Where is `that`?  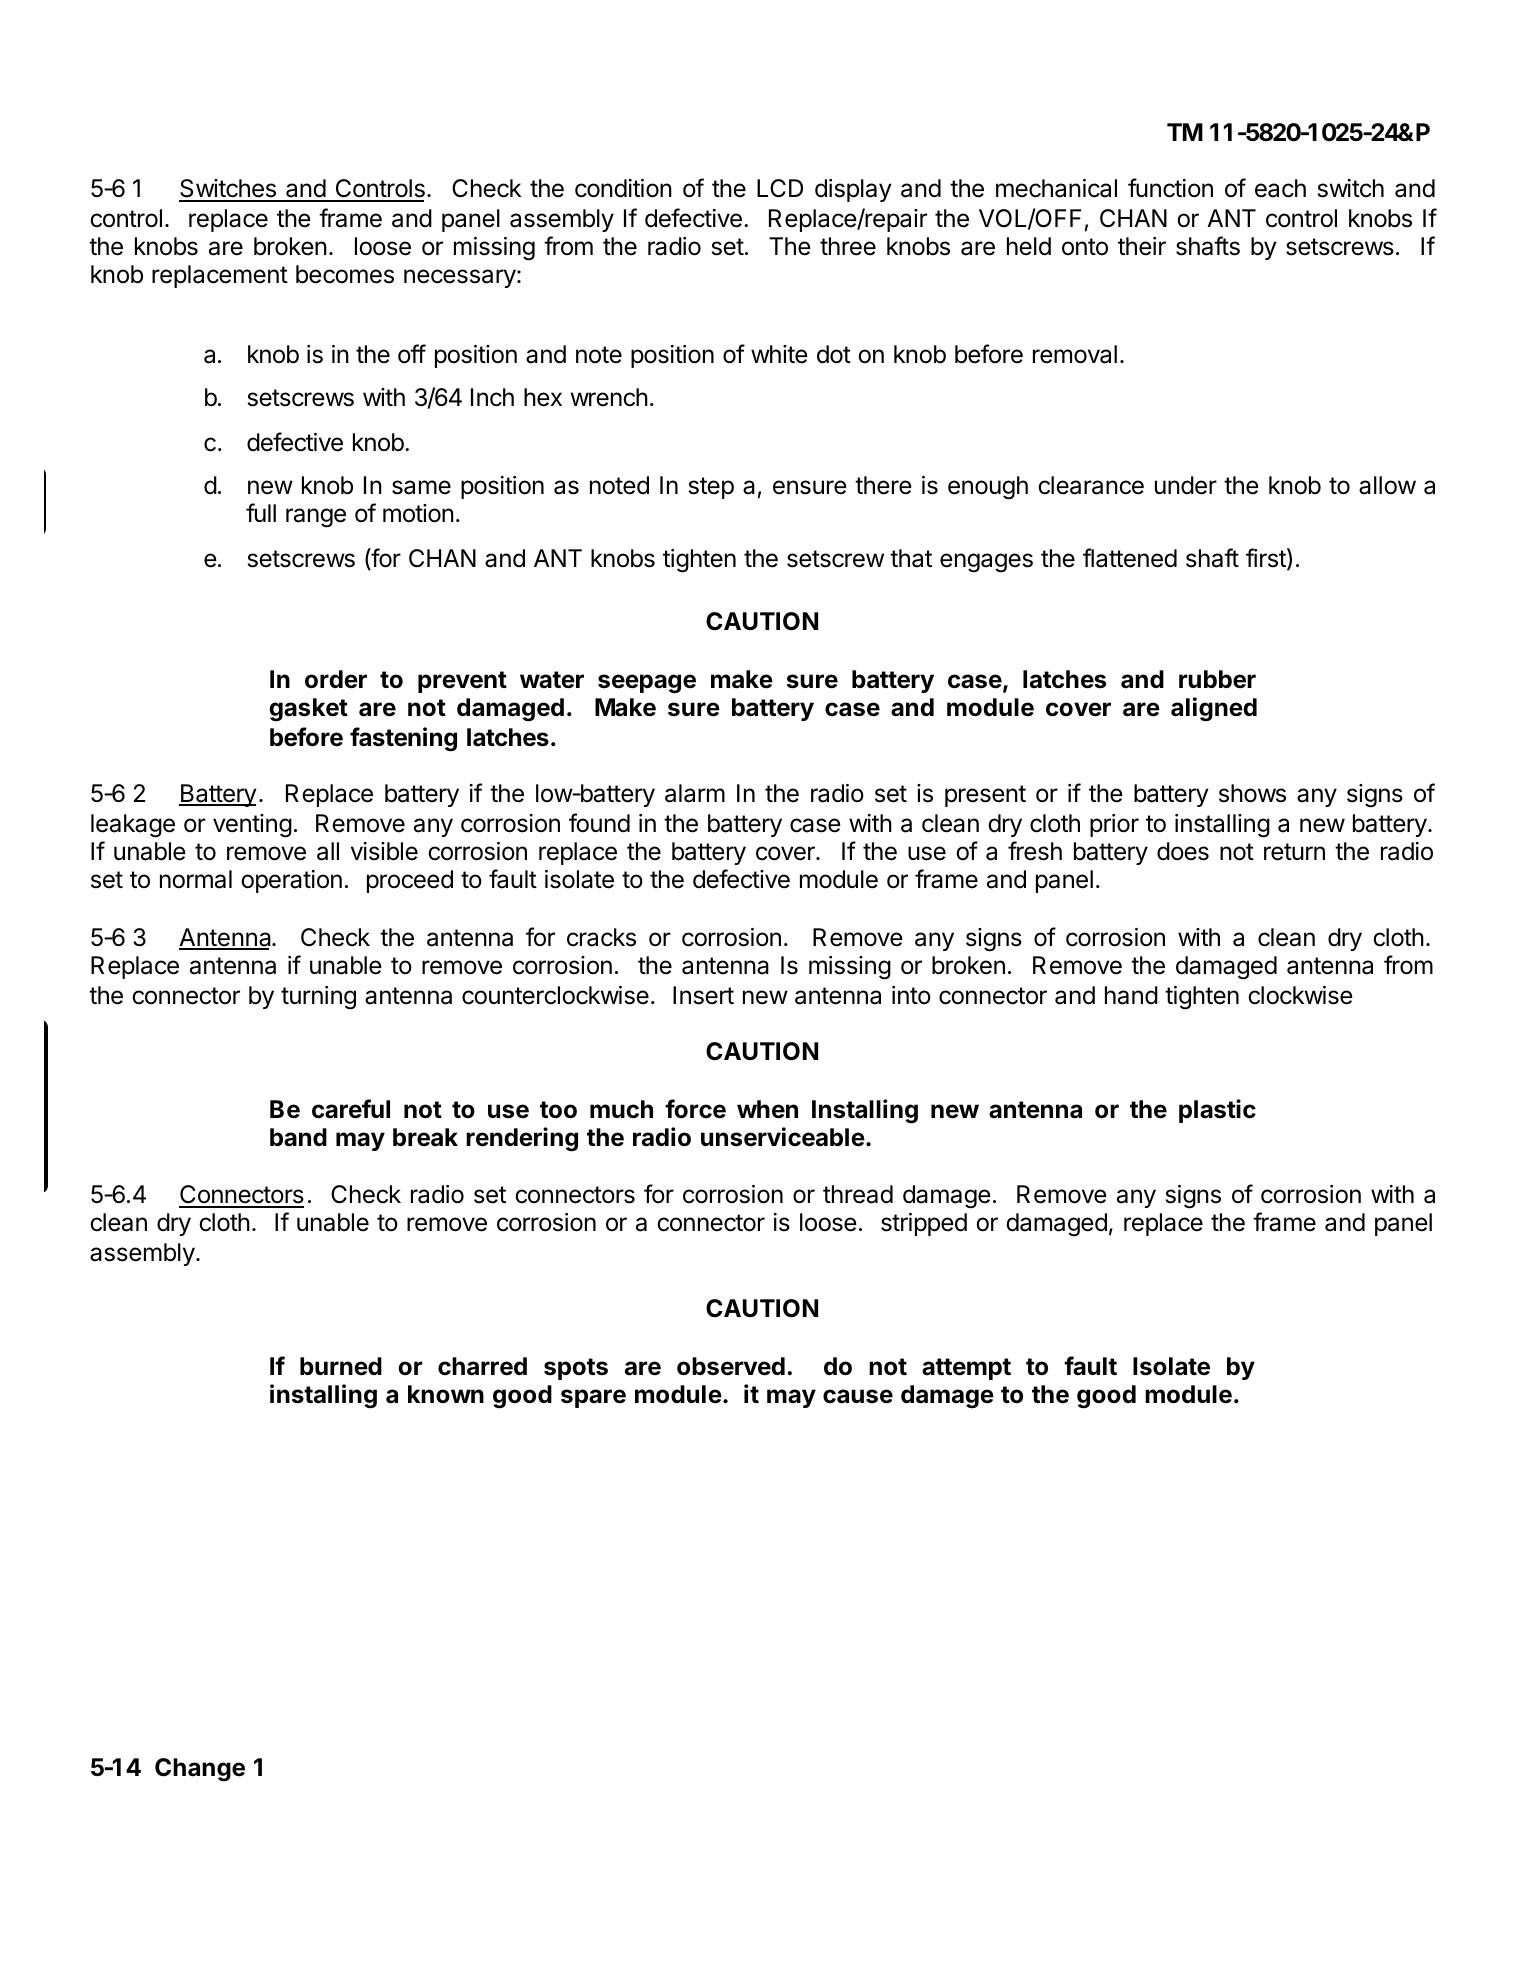
that is located at coordinates (911, 558).
